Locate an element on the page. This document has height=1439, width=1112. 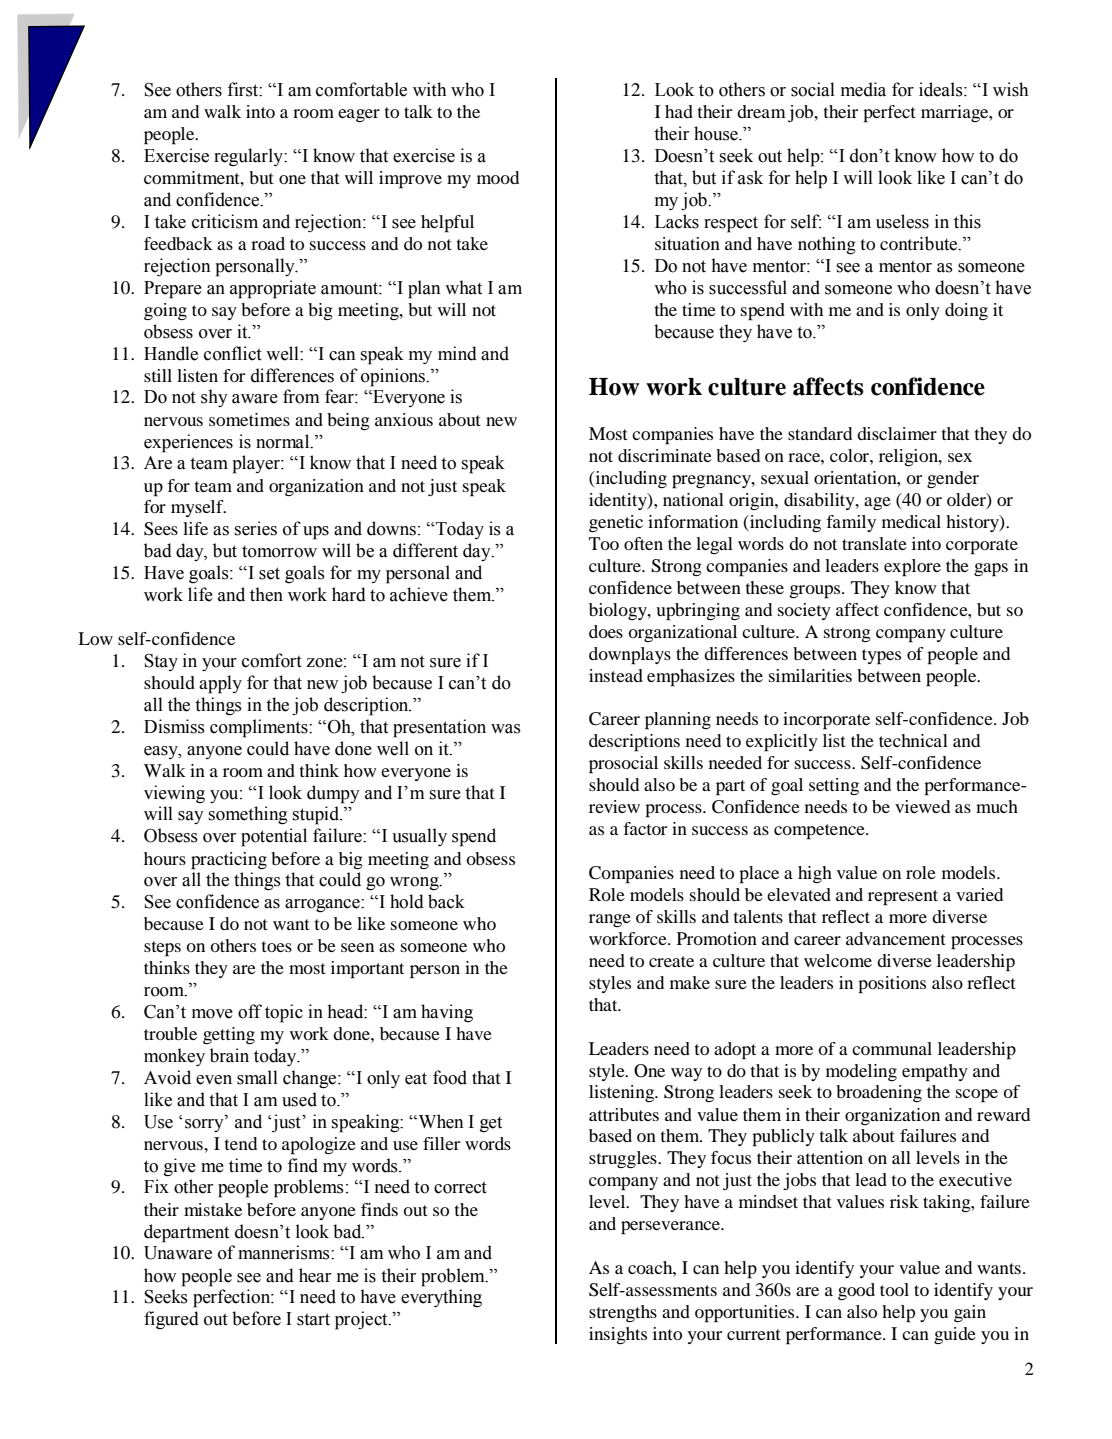
range is located at coordinates (610, 920).
